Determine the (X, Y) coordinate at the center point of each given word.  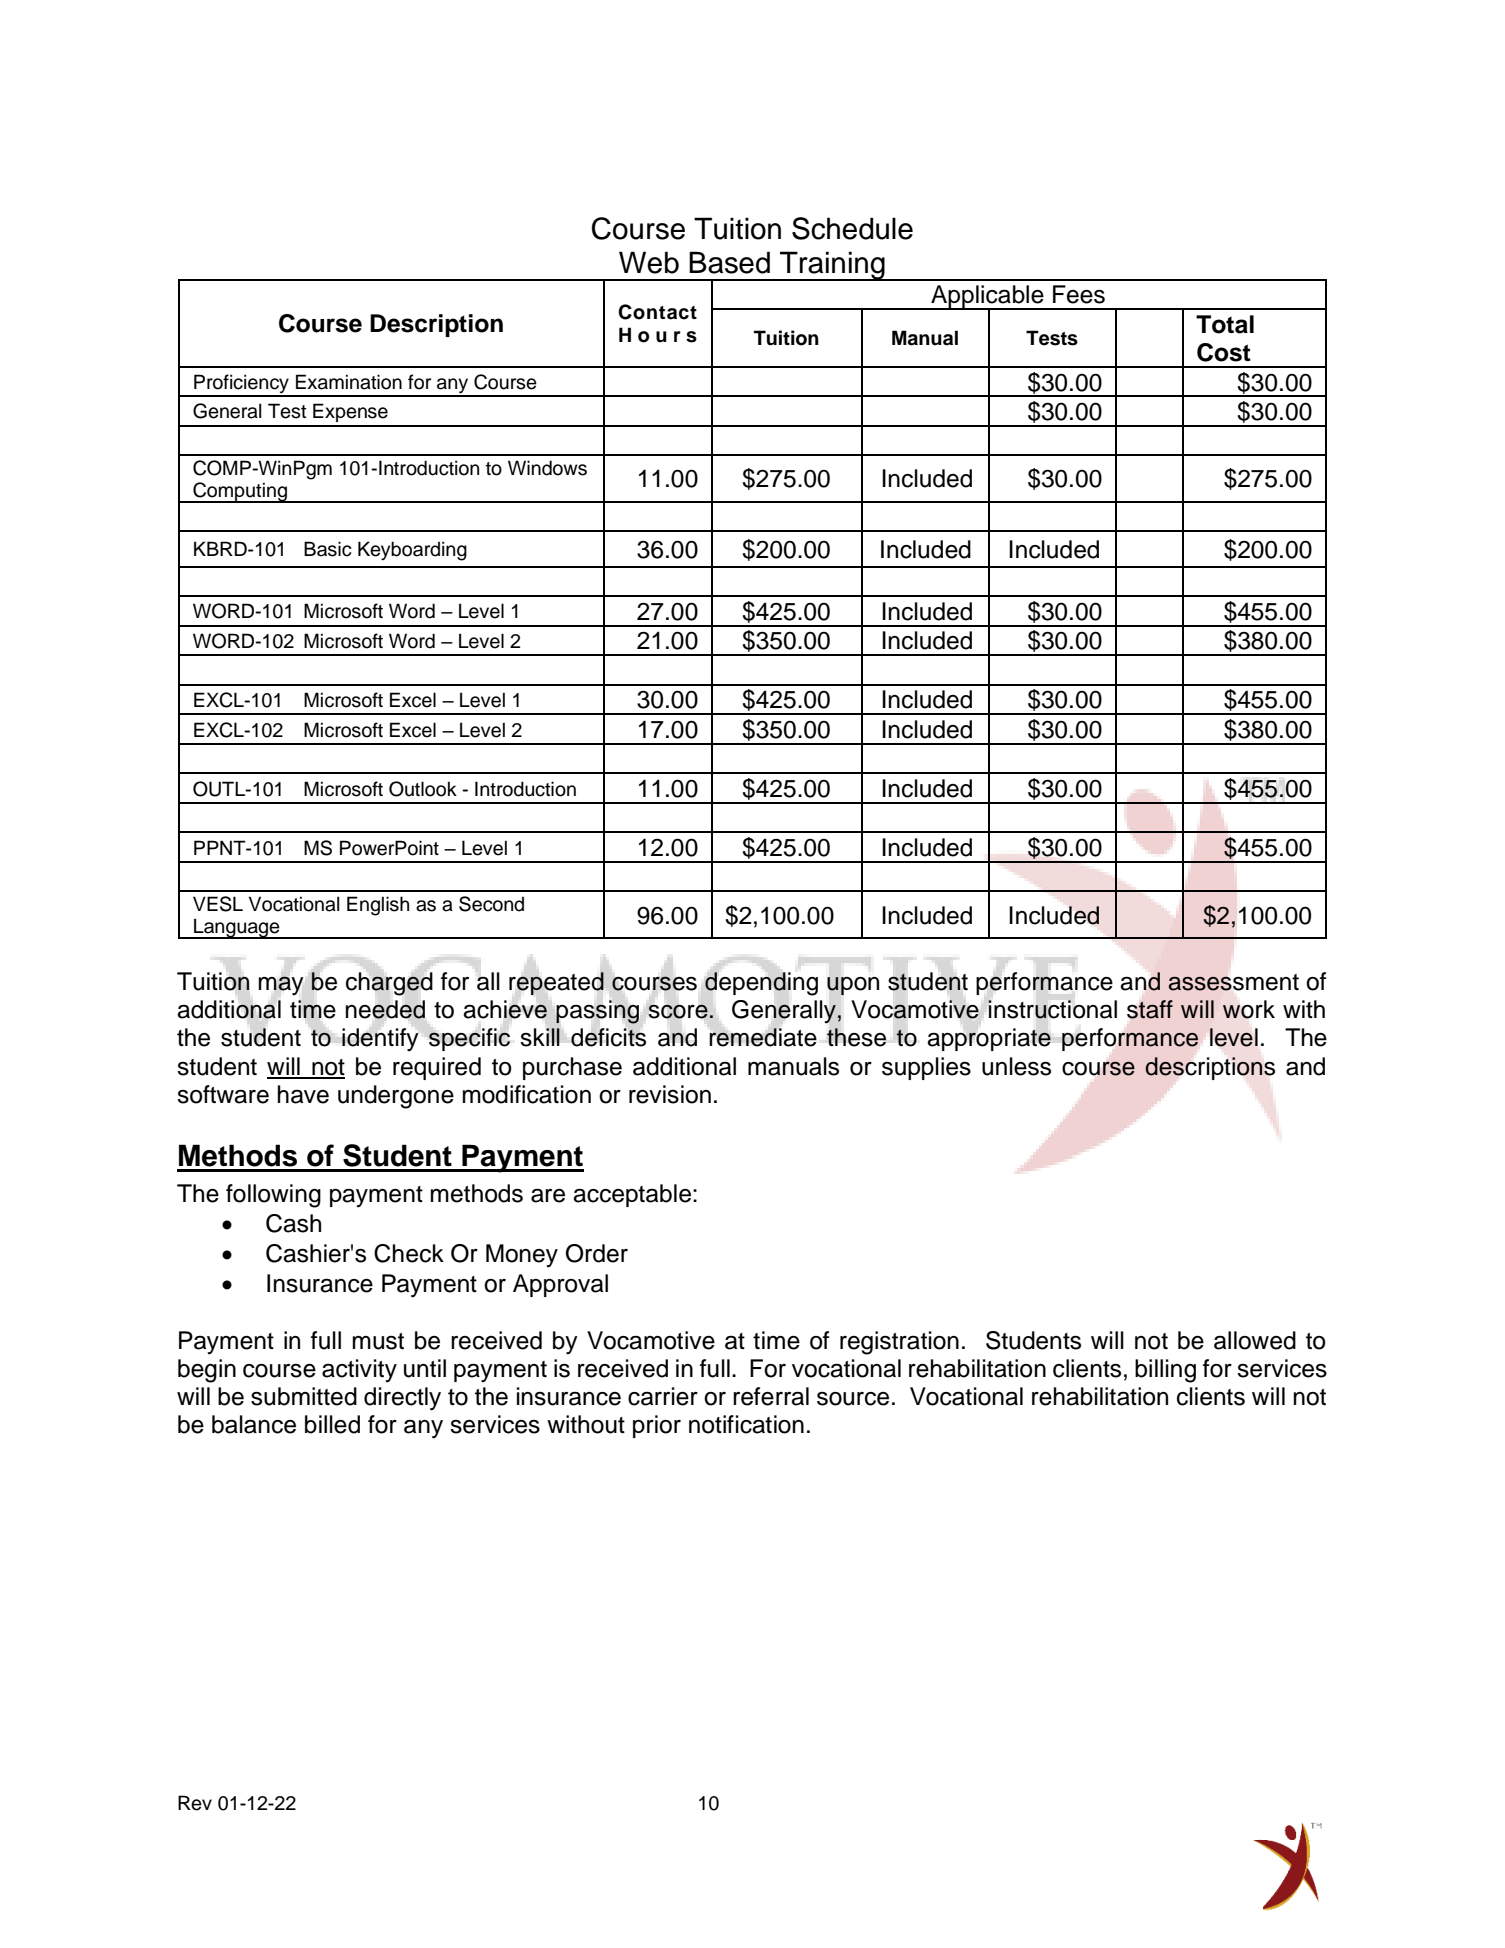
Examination (349, 382)
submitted (304, 1396)
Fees (1079, 294)
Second (491, 904)
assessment (1233, 982)
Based (729, 262)
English (378, 906)
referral (771, 1396)
